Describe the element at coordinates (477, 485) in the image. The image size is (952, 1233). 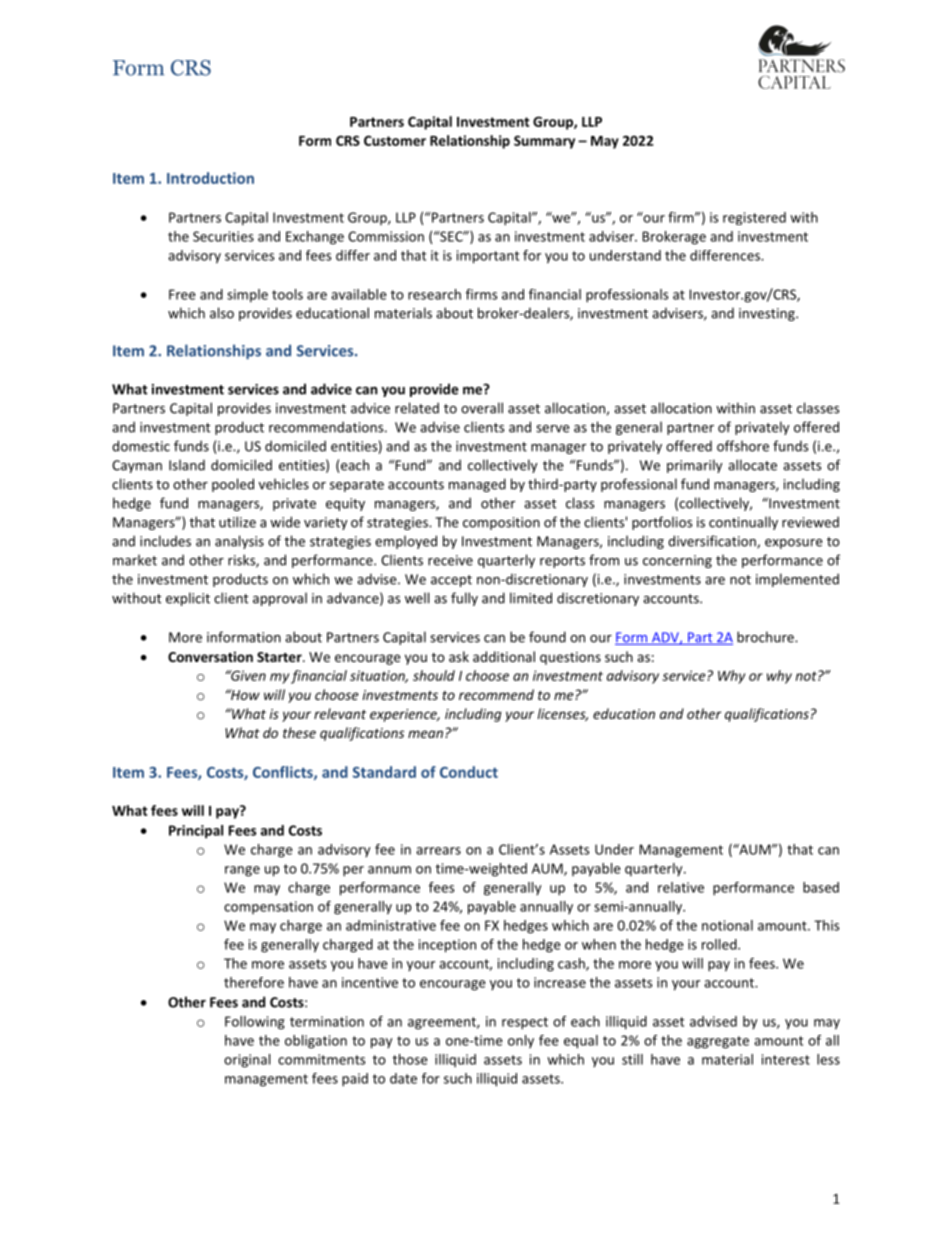
I see `managed` at that location.
